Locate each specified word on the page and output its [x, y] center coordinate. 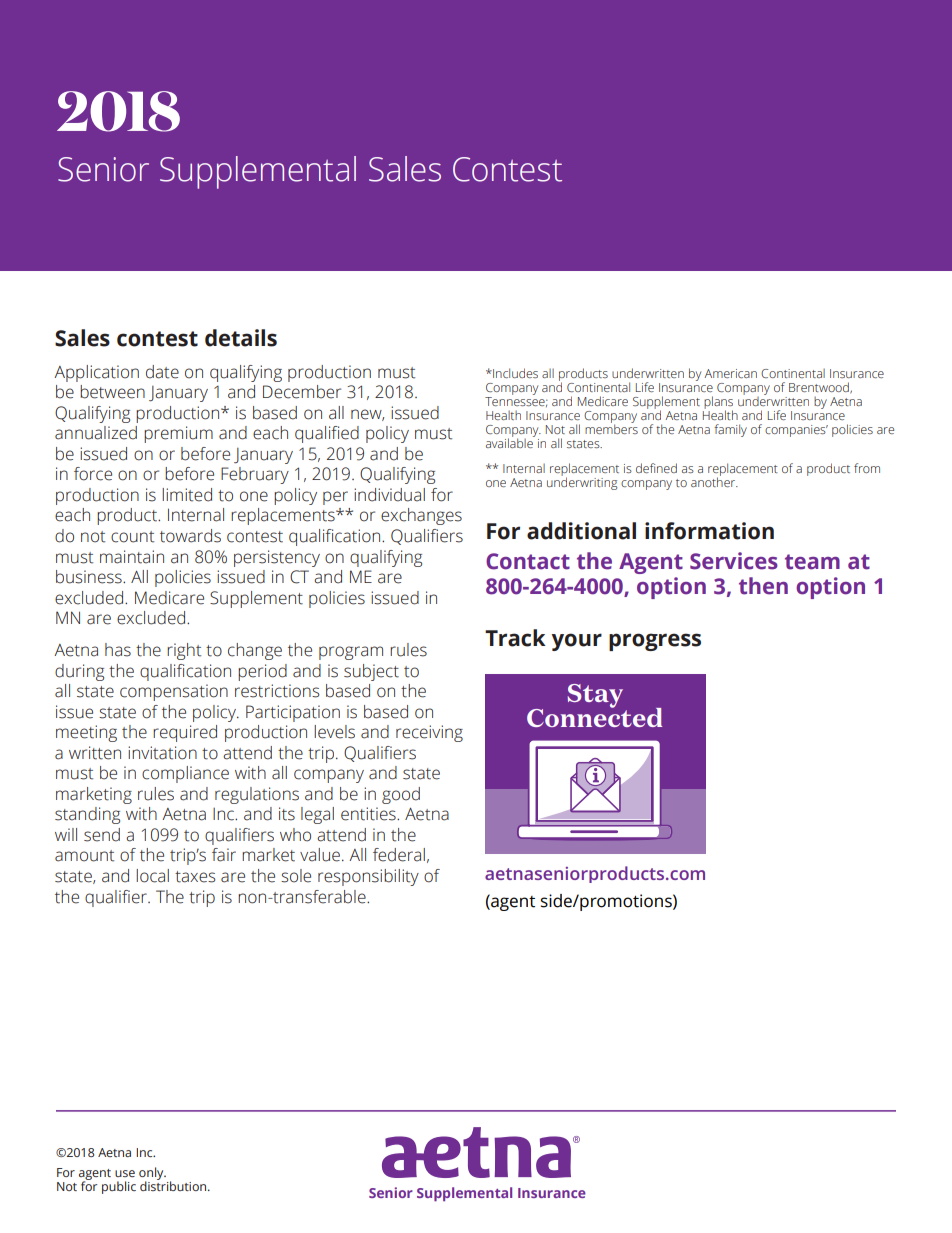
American [730, 373]
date [162, 372]
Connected [594, 716]
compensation [174, 692]
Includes [514, 373]
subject [371, 672]
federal [399, 855]
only [152, 1174]
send [102, 835]
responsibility [368, 877]
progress [655, 642]
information [709, 531]
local [152, 876]
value [320, 855]
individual [389, 495]
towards [190, 536]
